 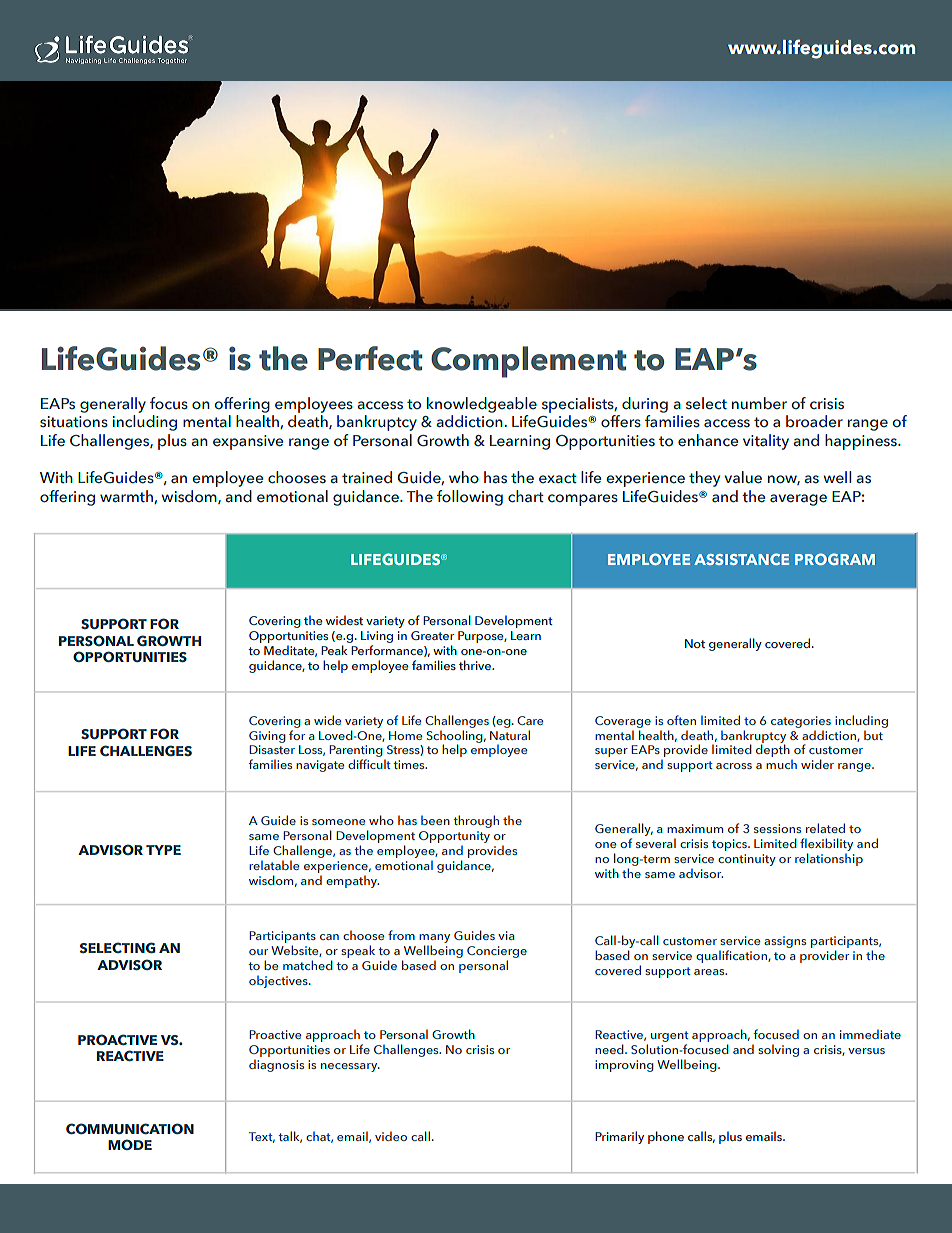 What do you see at coordinates (759, 403) in the document?
I see `number` at bounding box center [759, 403].
